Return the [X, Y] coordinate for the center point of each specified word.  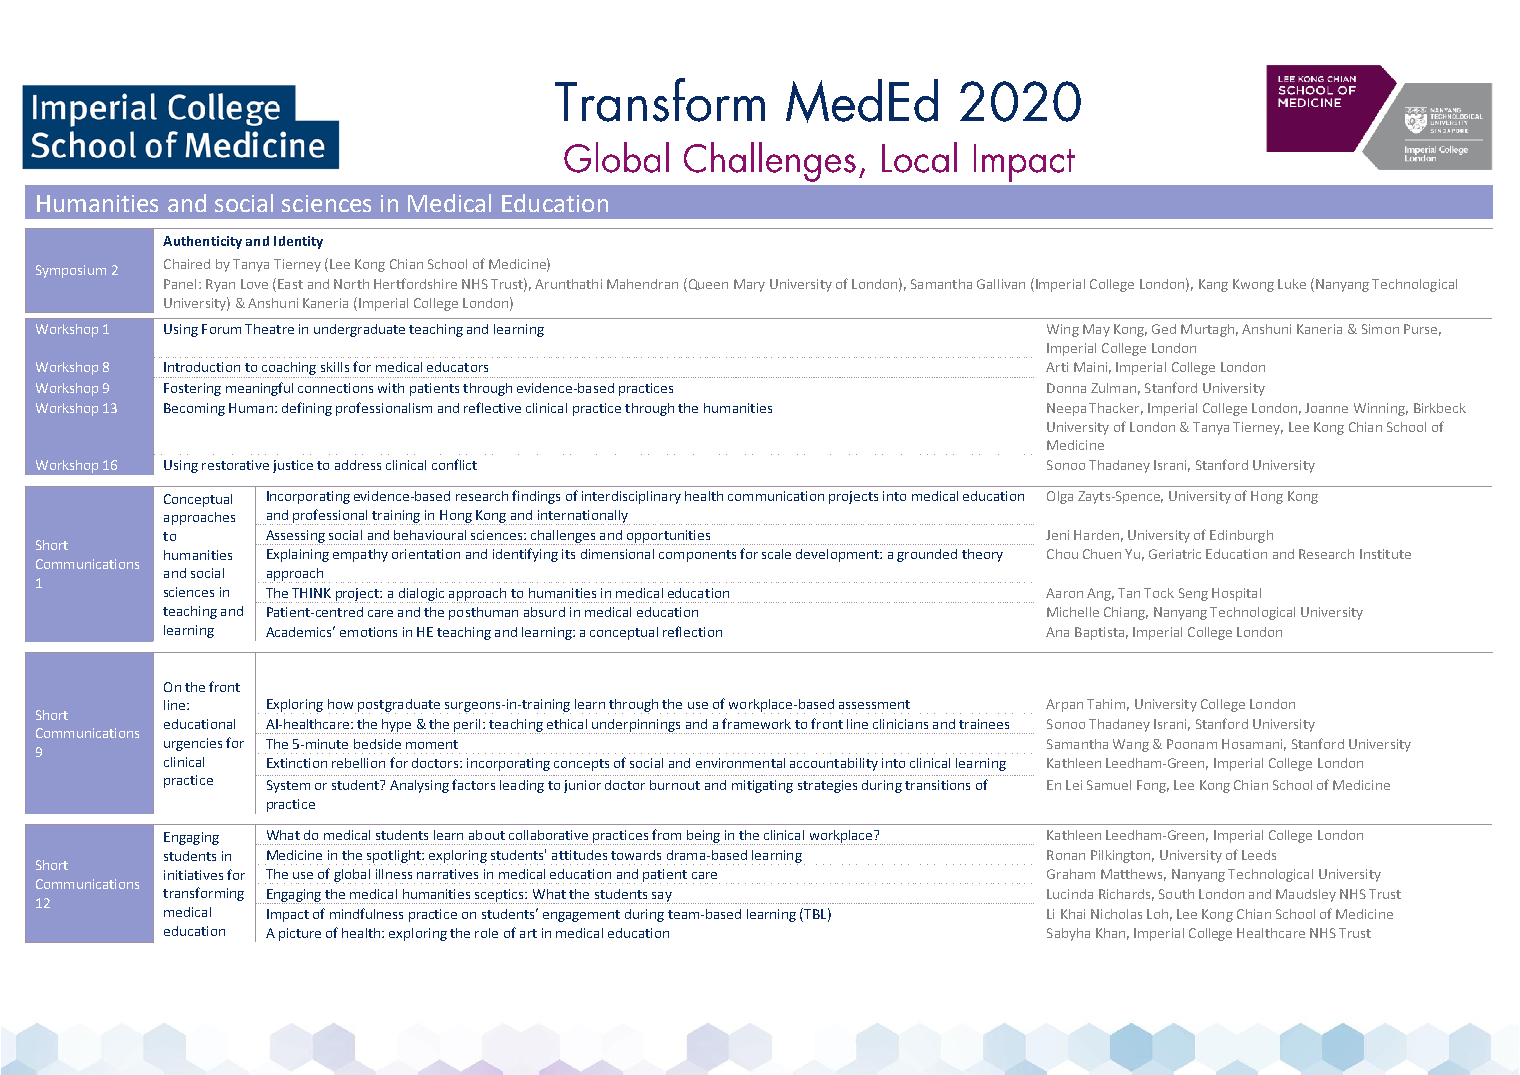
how [340, 704]
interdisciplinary [631, 497]
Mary [749, 285]
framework [756, 723]
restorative [235, 465]
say [661, 898]
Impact [288, 915]
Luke [1292, 284]
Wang [1131, 745]
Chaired [187, 264]
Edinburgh [1241, 536]
